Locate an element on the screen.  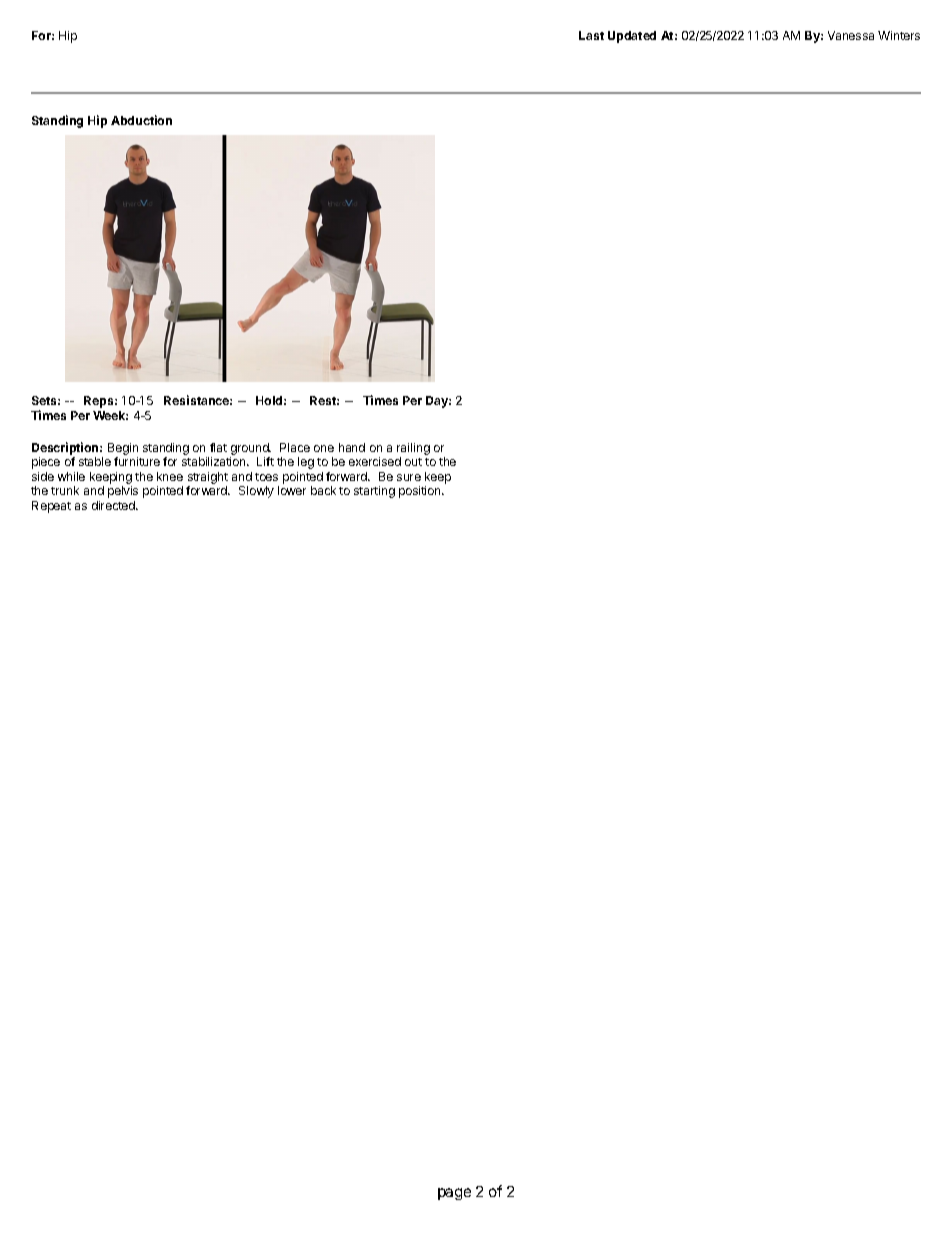
page is located at coordinates (454, 1194).
